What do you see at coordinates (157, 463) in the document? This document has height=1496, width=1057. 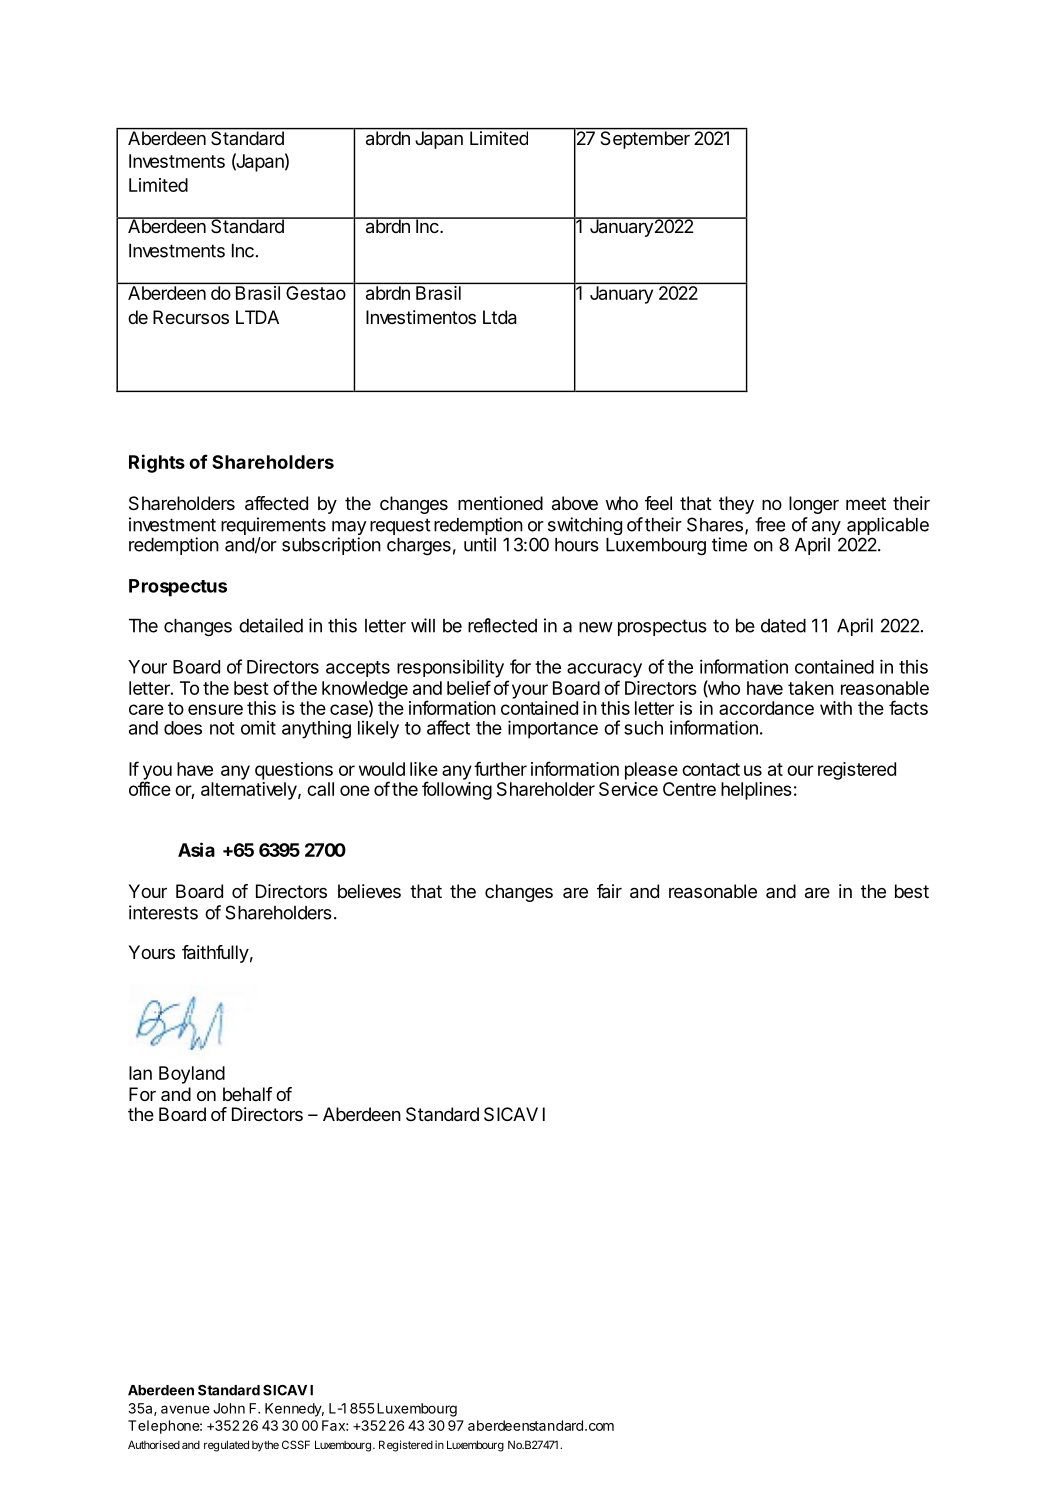 I see `Rights` at bounding box center [157, 463].
